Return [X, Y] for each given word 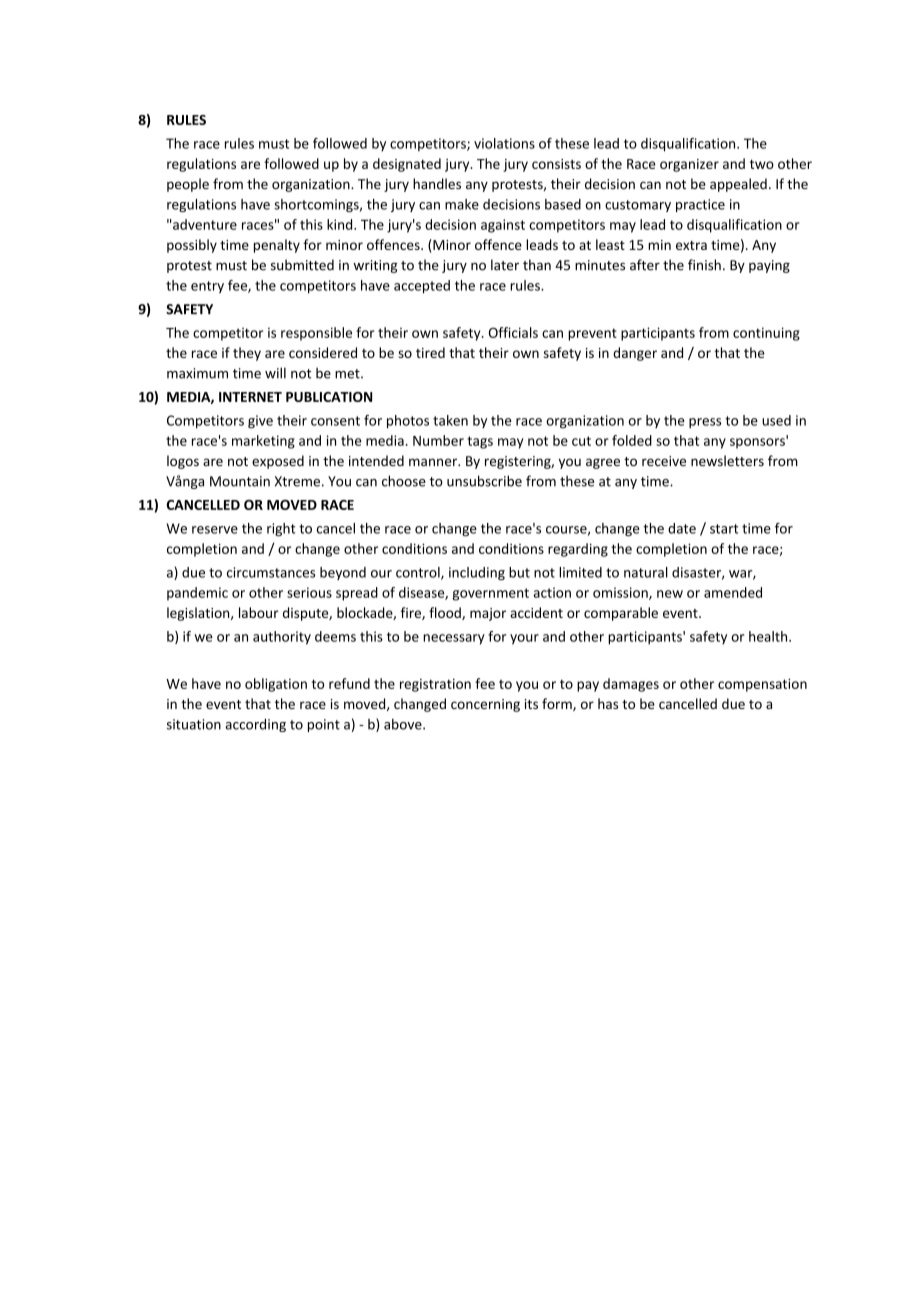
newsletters [727, 461]
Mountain [240, 481]
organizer [689, 165]
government [490, 594]
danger [635, 354]
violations [504, 143]
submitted [302, 265]
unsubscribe [484, 481]
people [188, 185]
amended [733, 592]
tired [430, 352]
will [275, 373]
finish [704, 265]
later [505, 265]
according [255, 725]
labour [259, 612]
